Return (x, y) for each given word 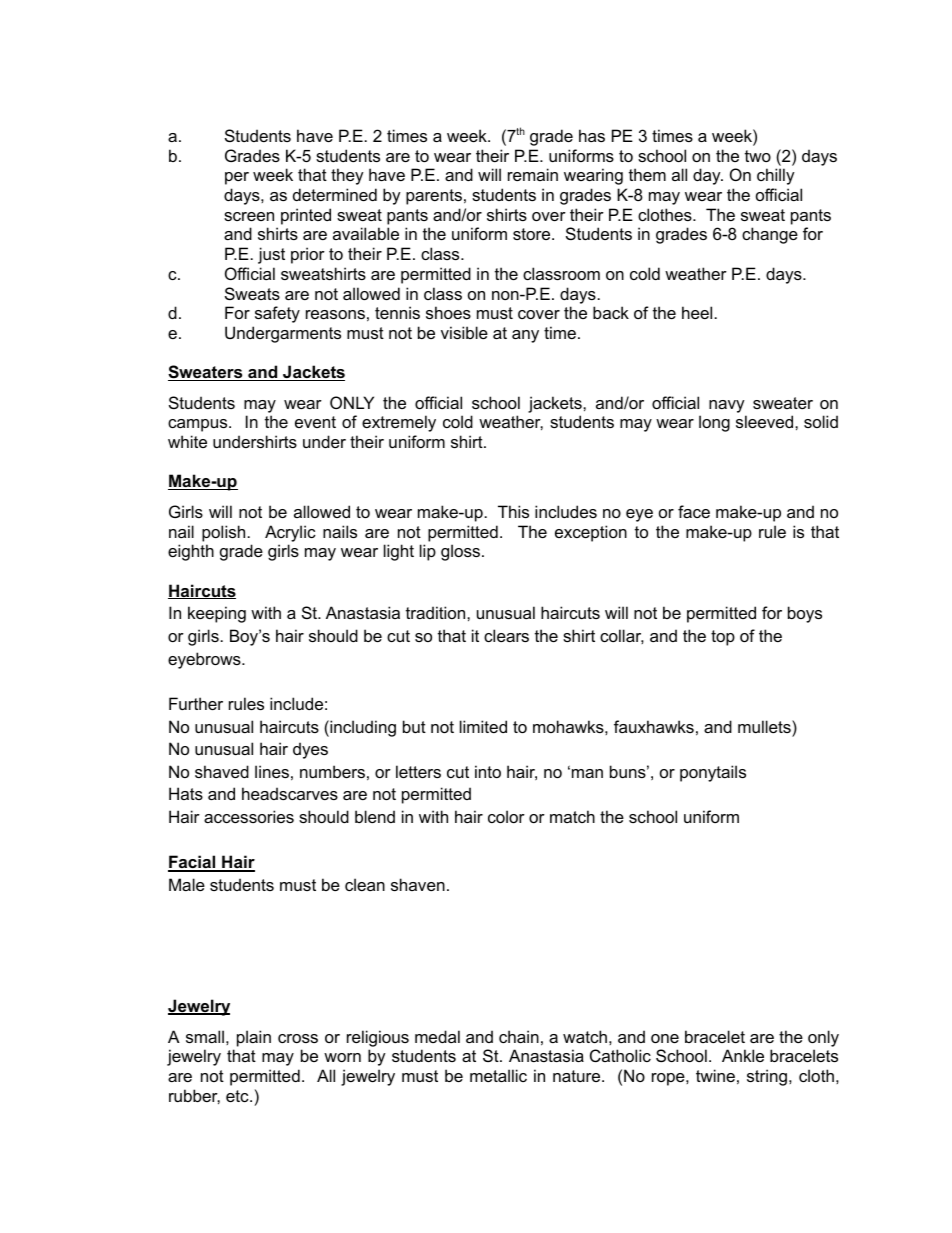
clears (506, 635)
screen (249, 216)
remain (533, 174)
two (758, 156)
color (506, 816)
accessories (249, 816)
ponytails (713, 773)
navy (727, 406)
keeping (217, 614)
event (315, 422)
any (525, 336)
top (723, 638)
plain (254, 1038)
